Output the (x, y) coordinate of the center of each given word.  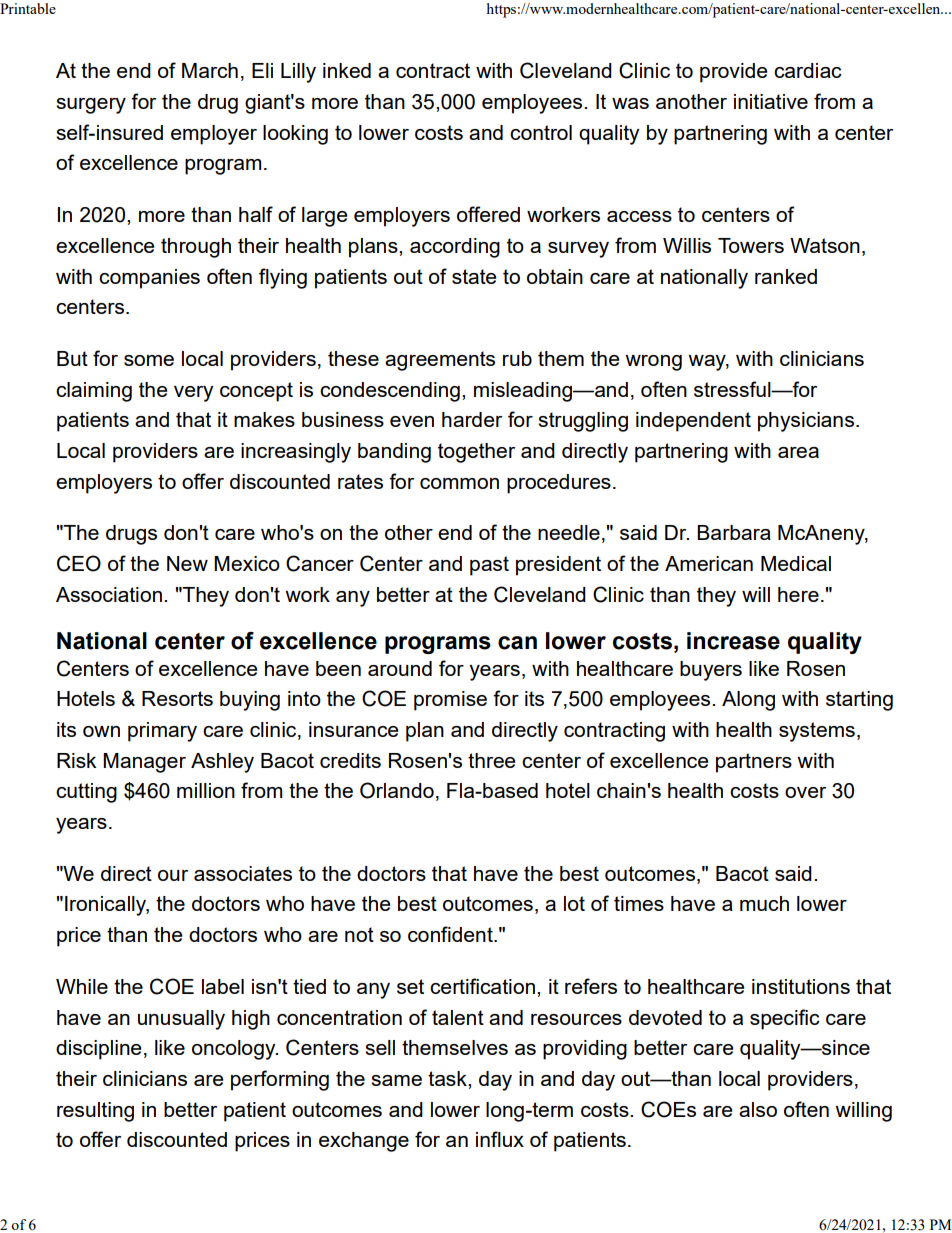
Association (109, 594)
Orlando (397, 790)
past (489, 566)
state (474, 276)
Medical (796, 563)
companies (149, 279)
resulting (95, 1112)
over (805, 792)
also (758, 1109)
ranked (786, 276)
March (210, 70)
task (448, 1078)
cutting (86, 793)
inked (347, 70)
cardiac (808, 70)
